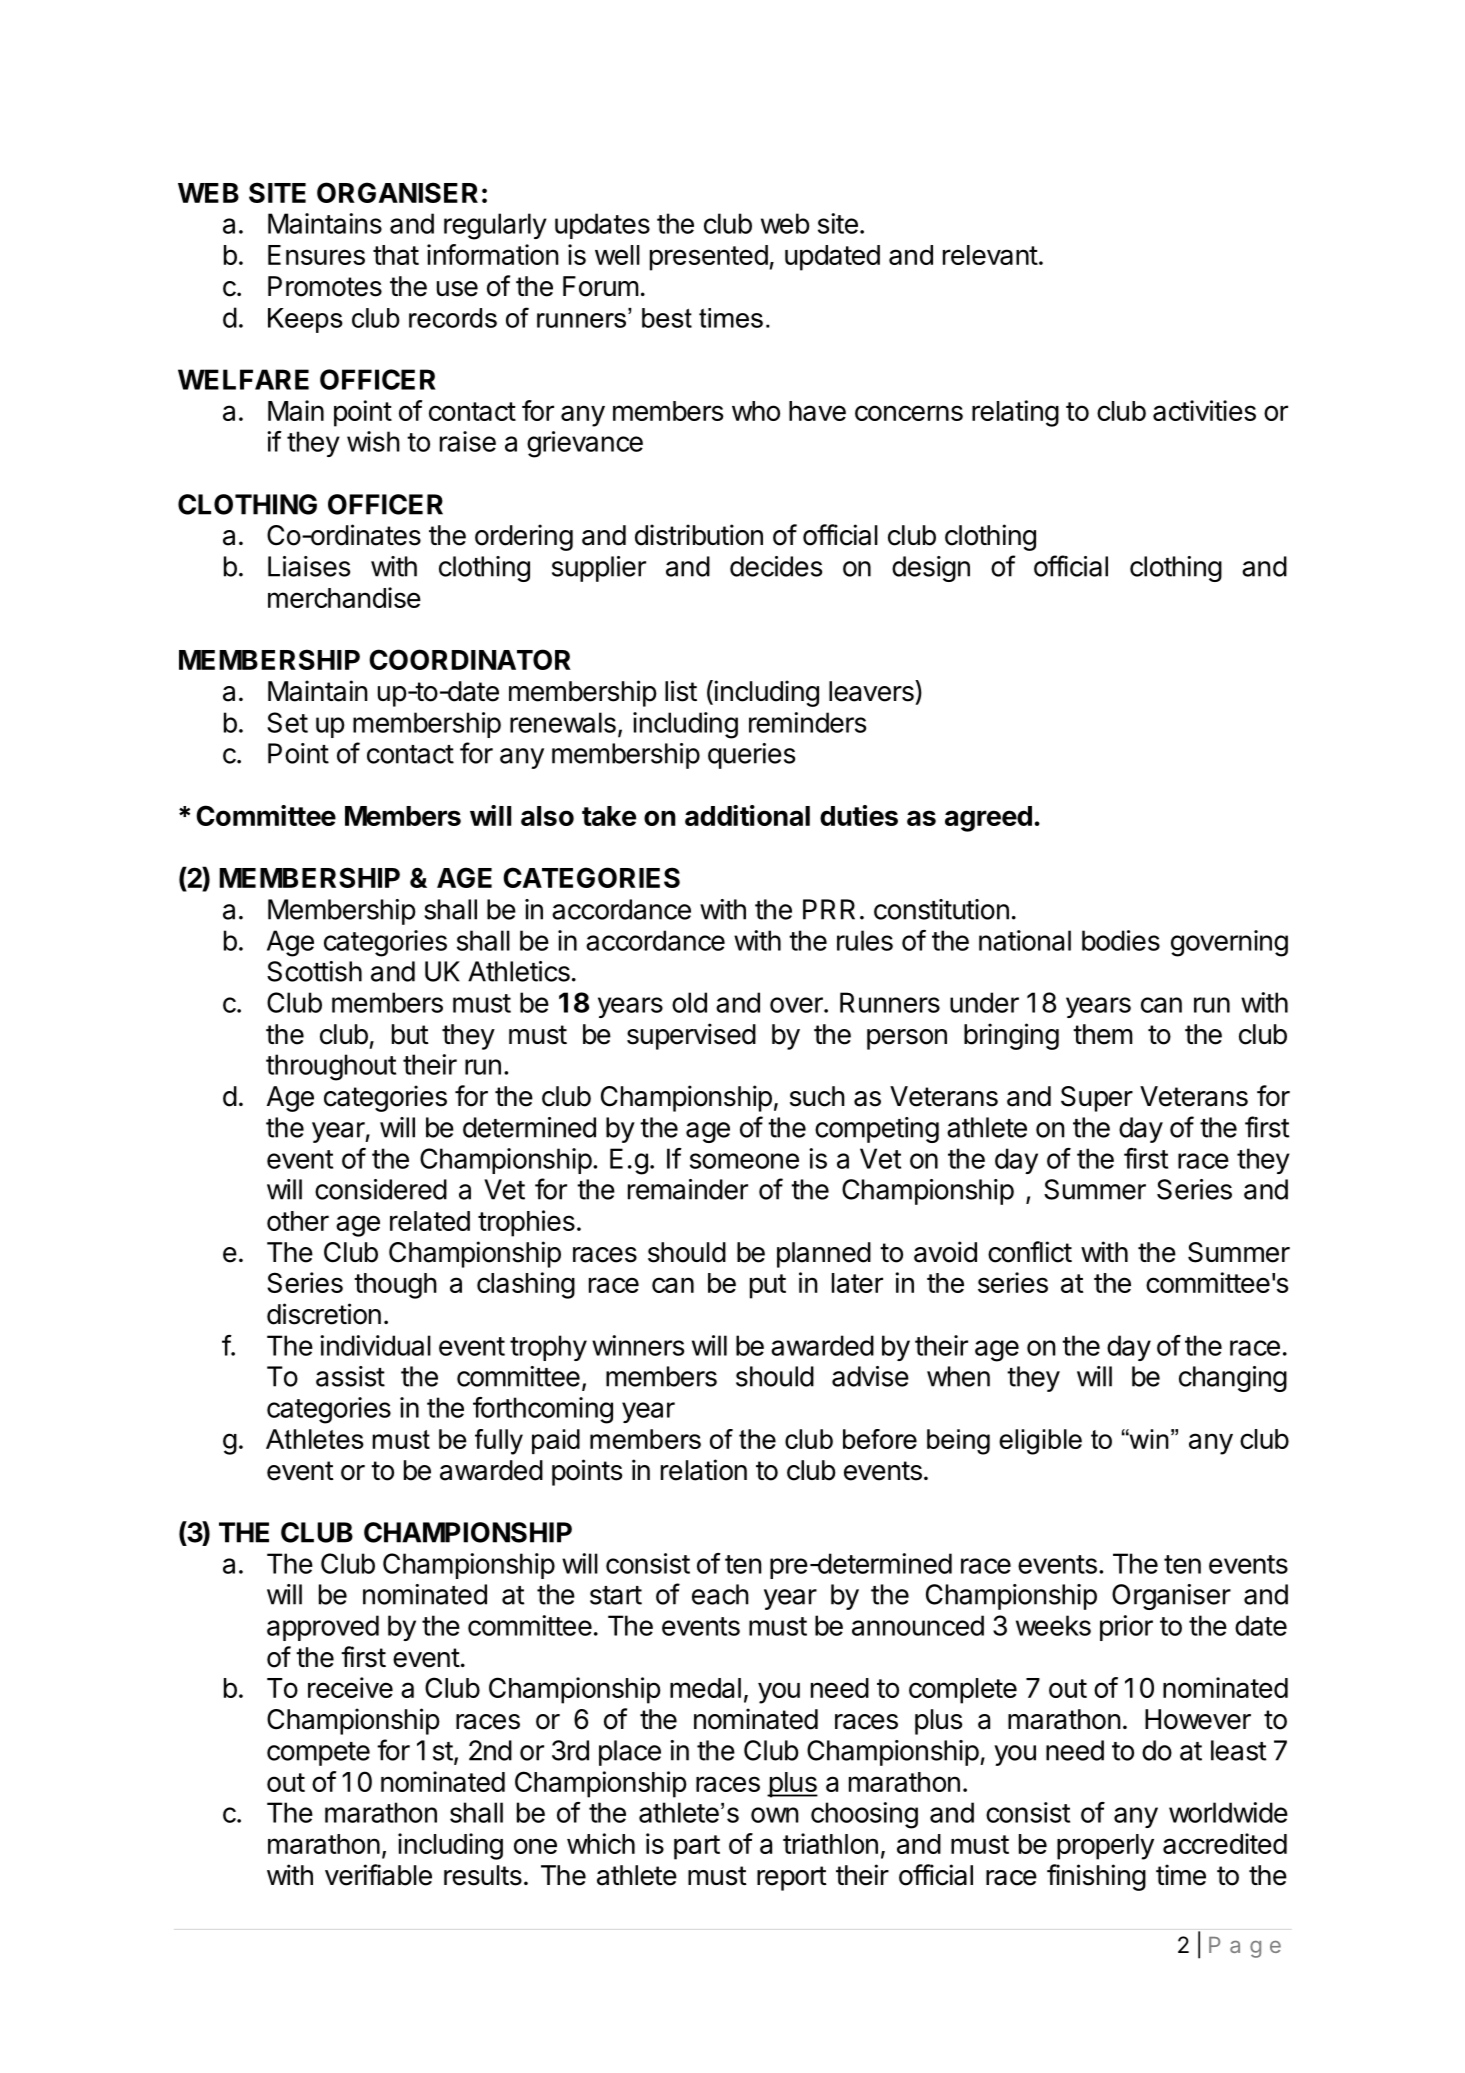  I want to click on list, so click(681, 691).
